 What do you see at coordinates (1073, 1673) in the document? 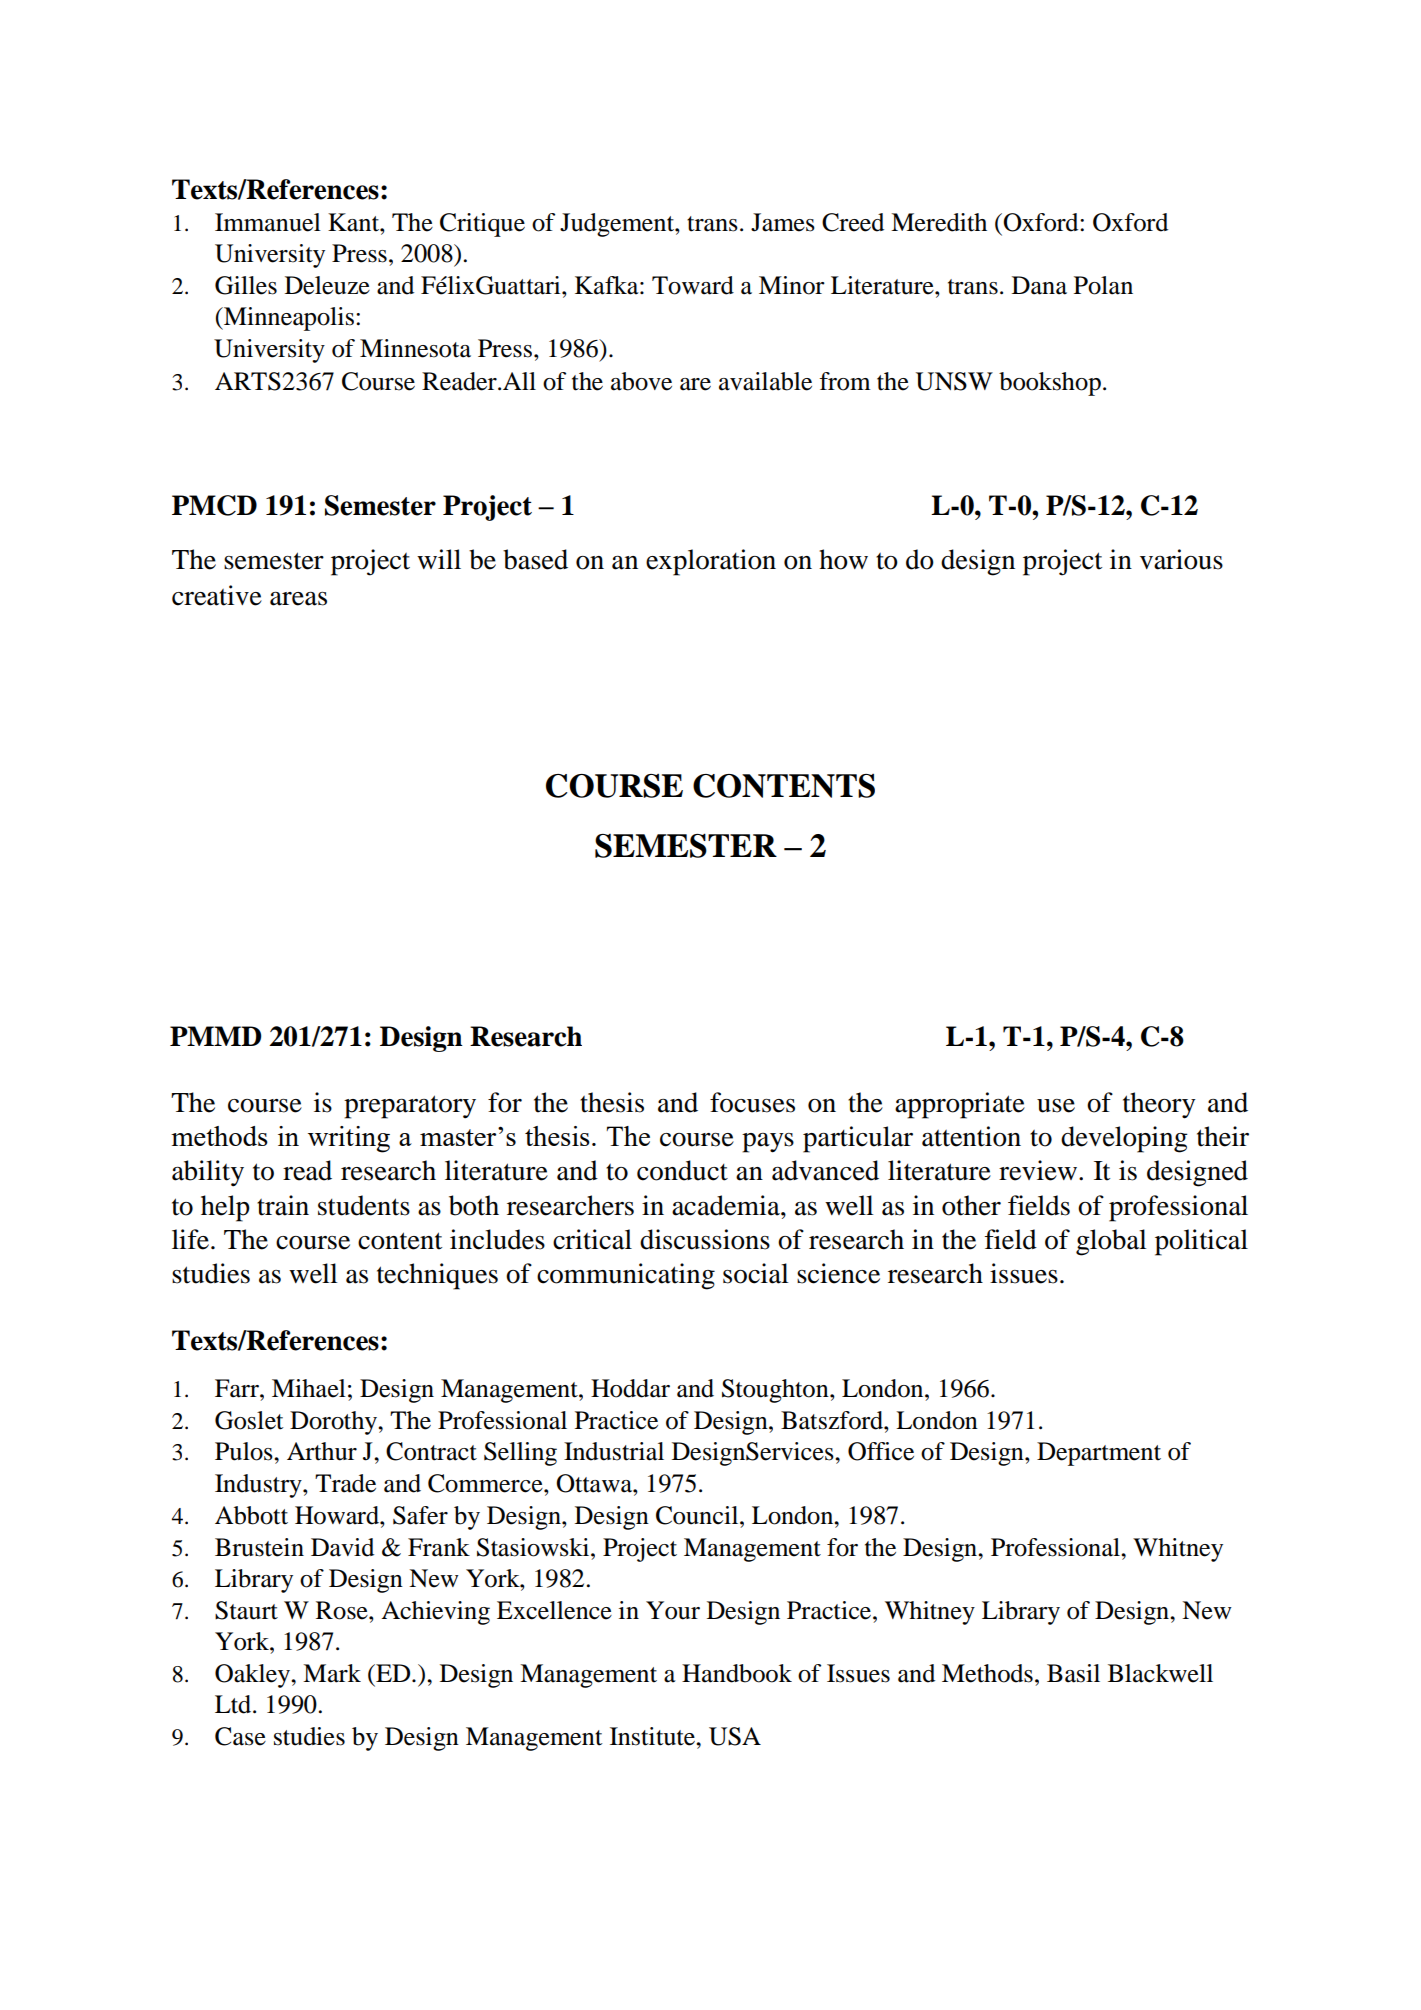
I see `Basil` at bounding box center [1073, 1673].
